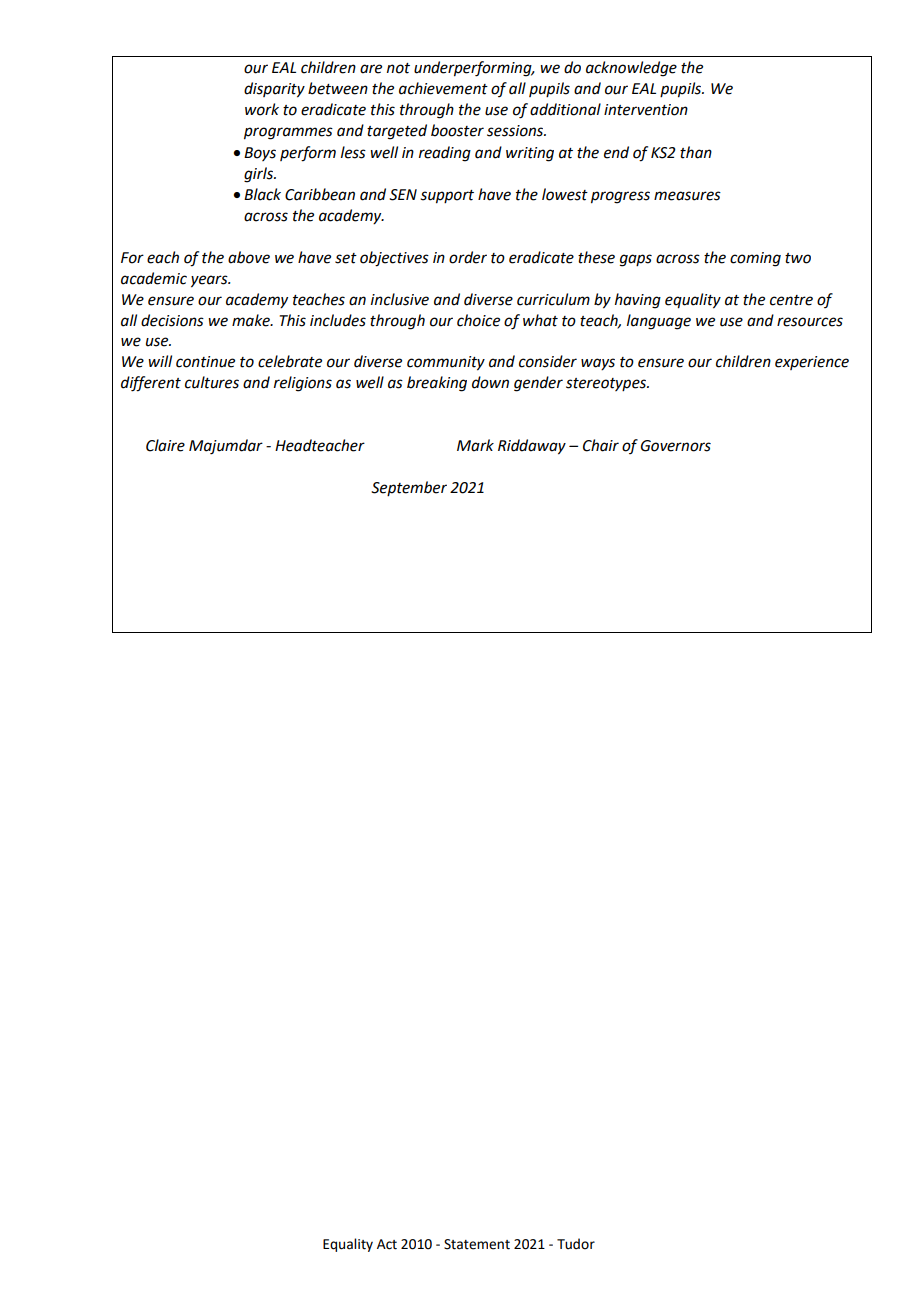  What do you see at coordinates (601, 445) in the image?
I see `Chair` at bounding box center [601, 445].
